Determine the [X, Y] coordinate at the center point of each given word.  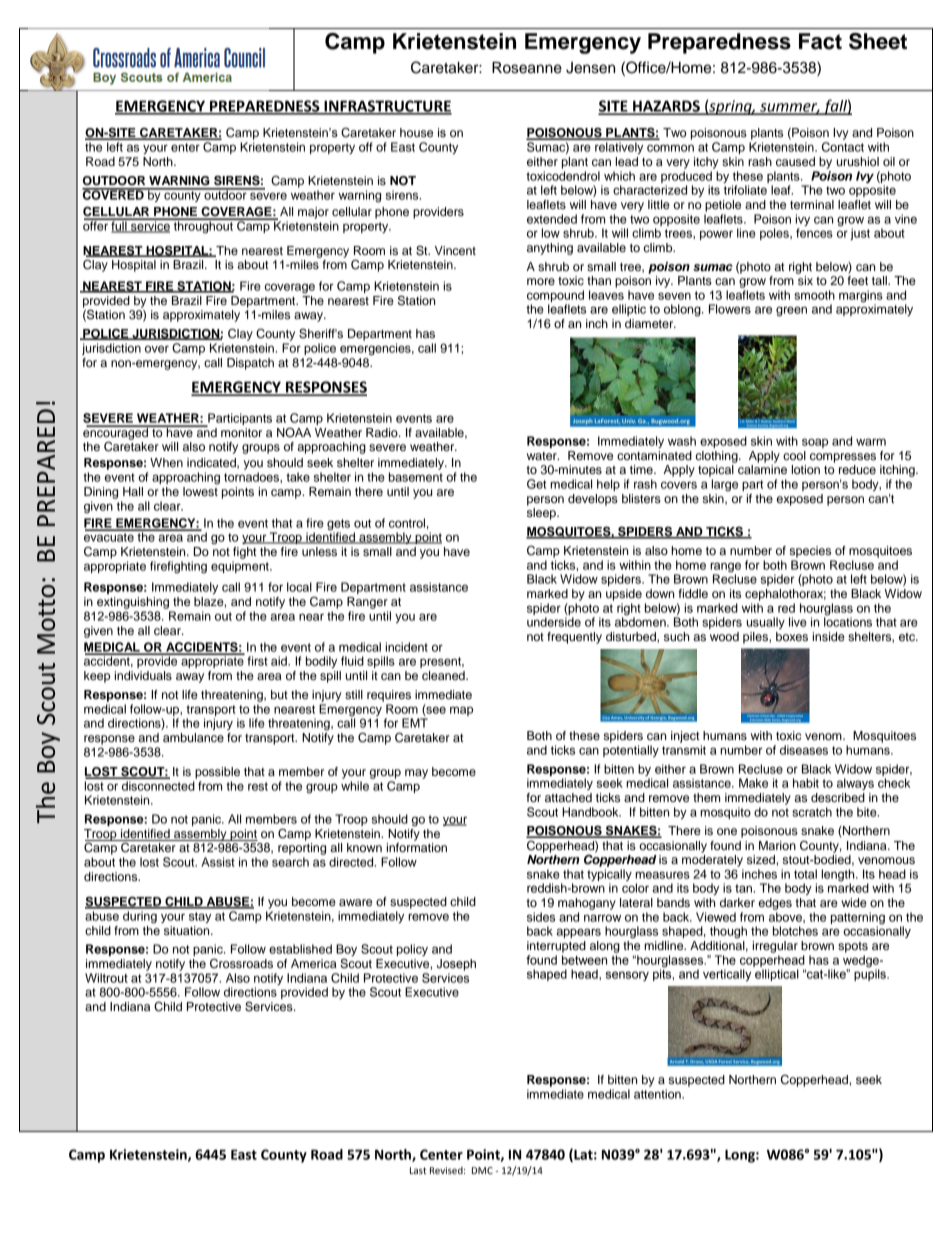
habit [806, 783]
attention [658, 1094]
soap [815, 443]
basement [416, 477]
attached [568, 797]
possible [217, 773]
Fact [820, 41]
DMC [482, 1170]
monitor [241, 432]
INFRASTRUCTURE [387, 107]
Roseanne [527, 68]
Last [418, 1170]
